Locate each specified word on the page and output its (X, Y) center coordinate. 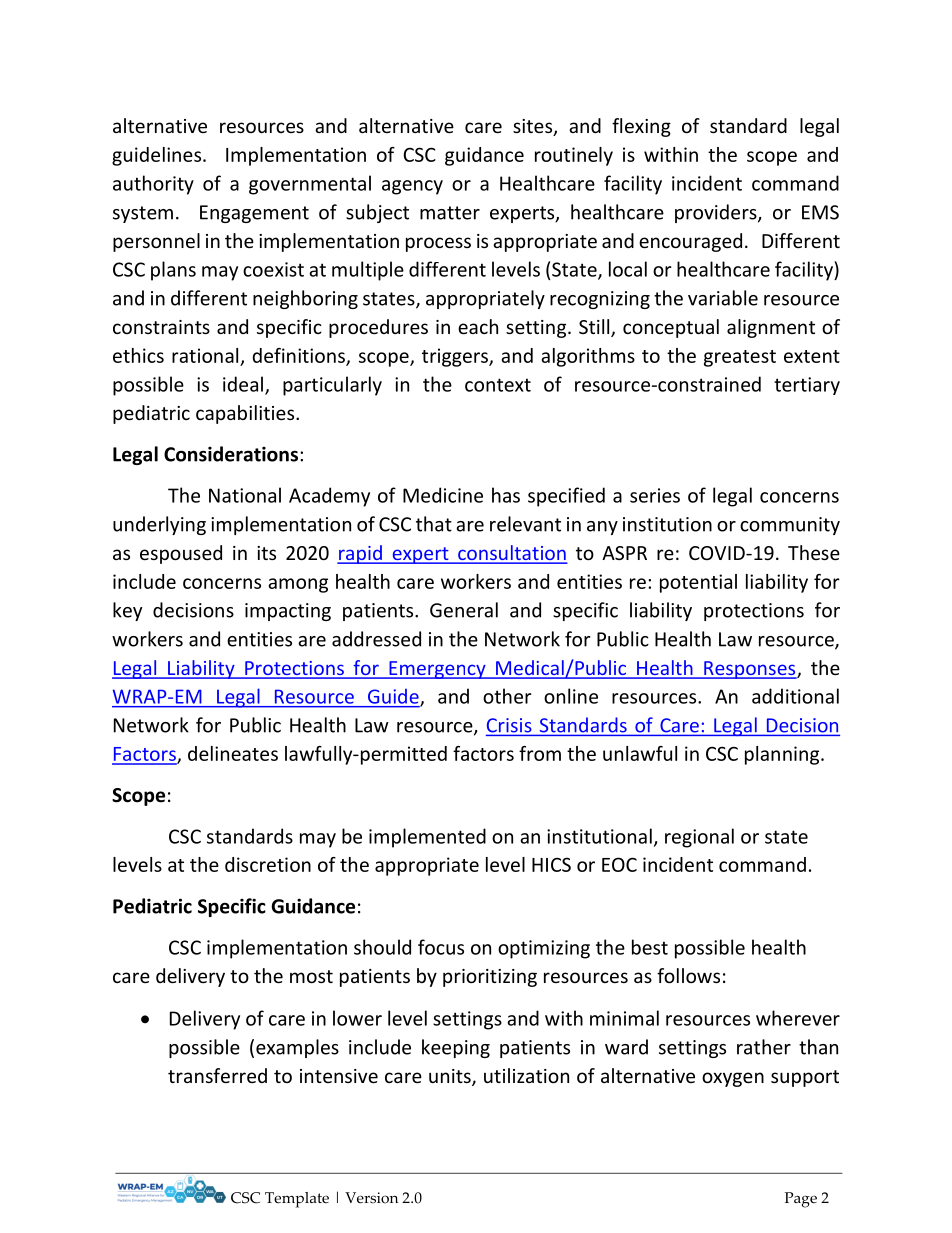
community (790, 526)
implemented (427, 838)
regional (699, 838)
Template (297, 1200)
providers (717, 213)
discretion (268, 864)
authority (153, 185)
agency (412, 187)
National (245, 495)
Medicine (443, 495)
